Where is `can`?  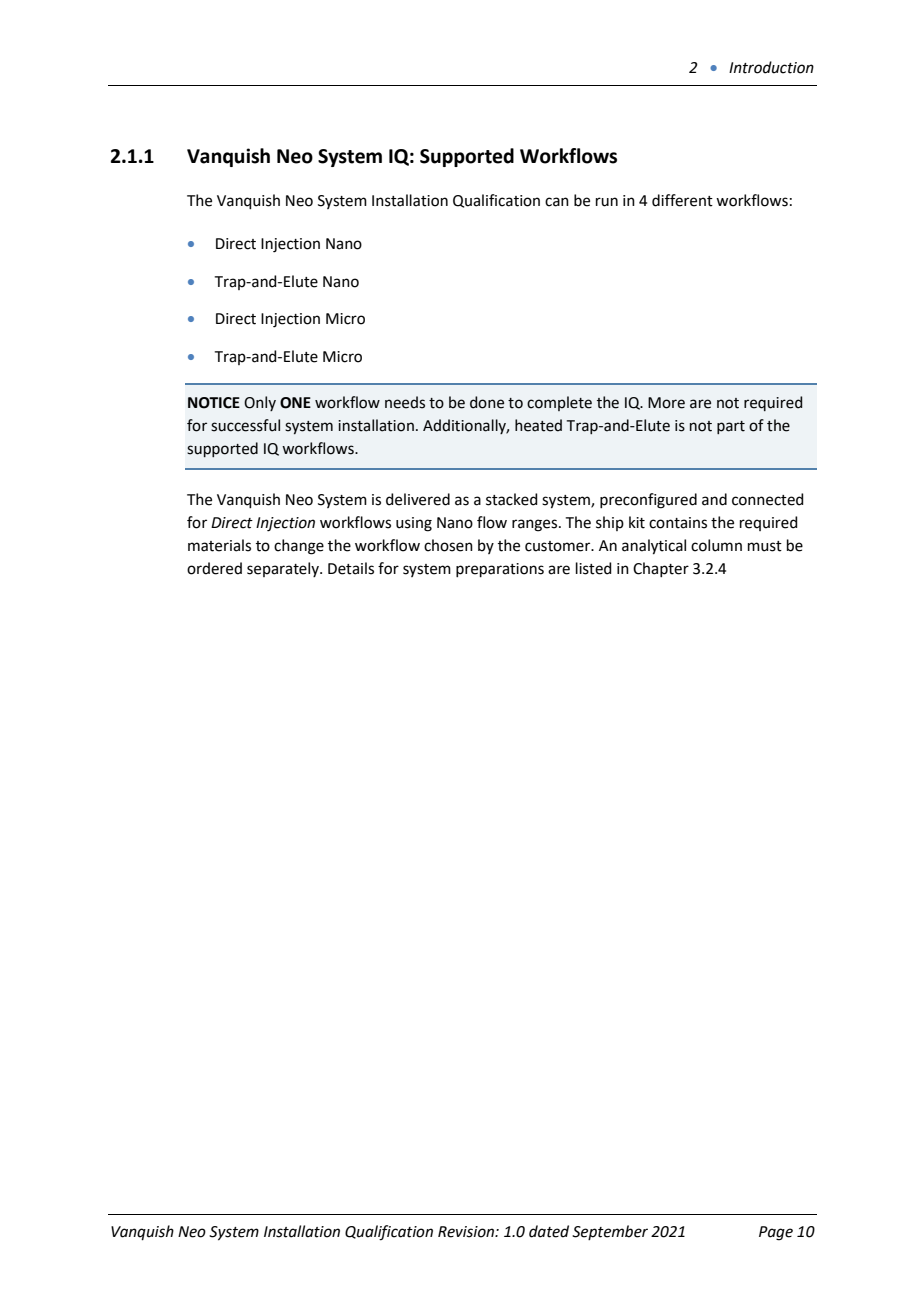
can is located at coordinates (557, 202).
